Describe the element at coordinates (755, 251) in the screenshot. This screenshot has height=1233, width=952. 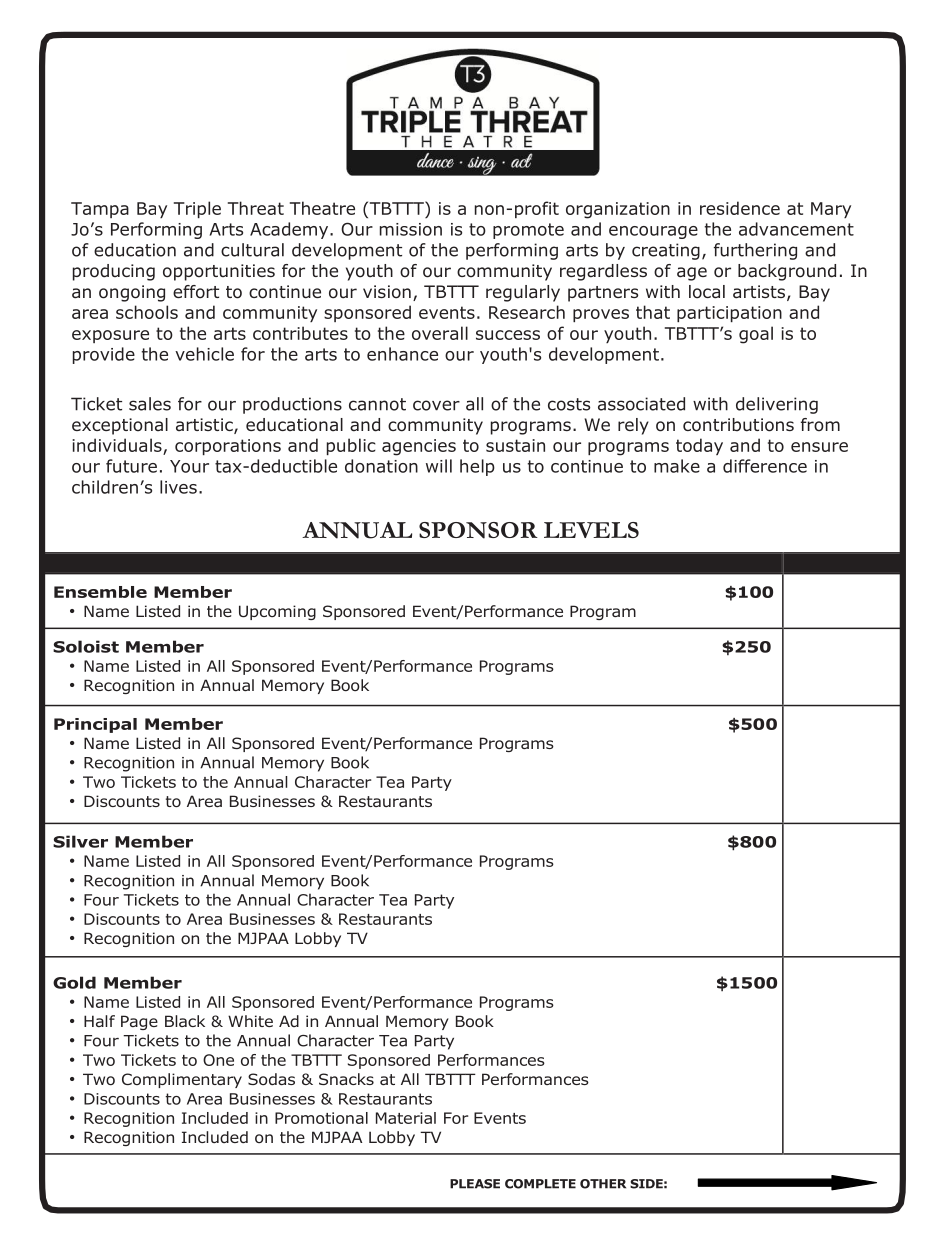
I see `furthering` at that location.
